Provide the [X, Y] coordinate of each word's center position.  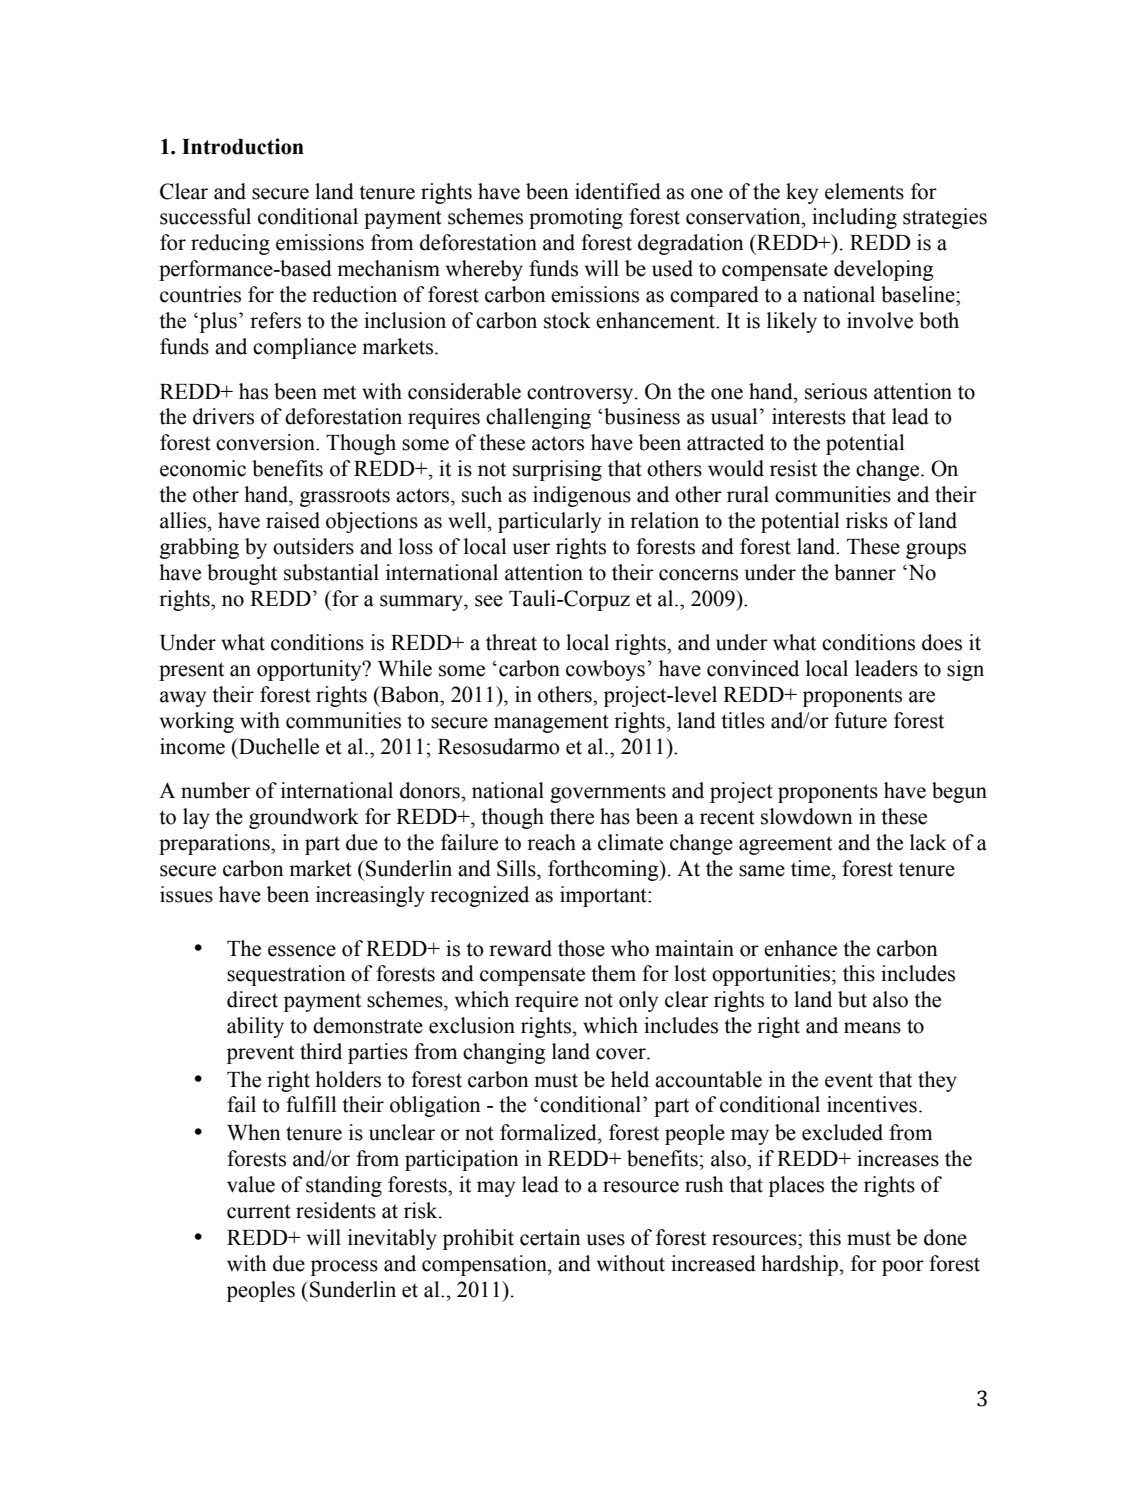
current [259, 1211]
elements [864, 191]
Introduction [243, 146]
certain [550, 1237]
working [197, 722]
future [860, 720]
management [551, 723]
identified [618, 191]
